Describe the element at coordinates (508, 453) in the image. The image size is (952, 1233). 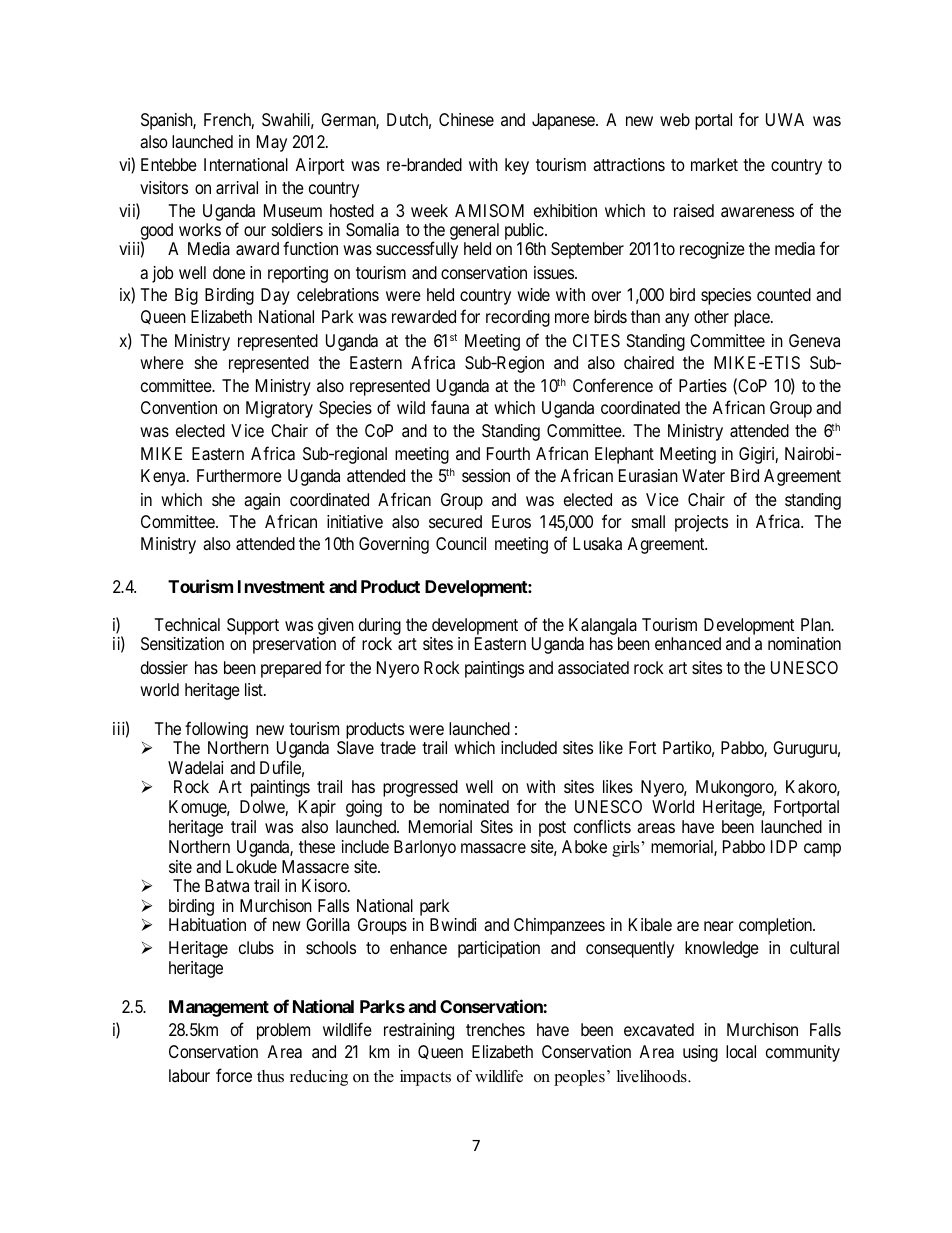
I see `Fourth` at that location.
